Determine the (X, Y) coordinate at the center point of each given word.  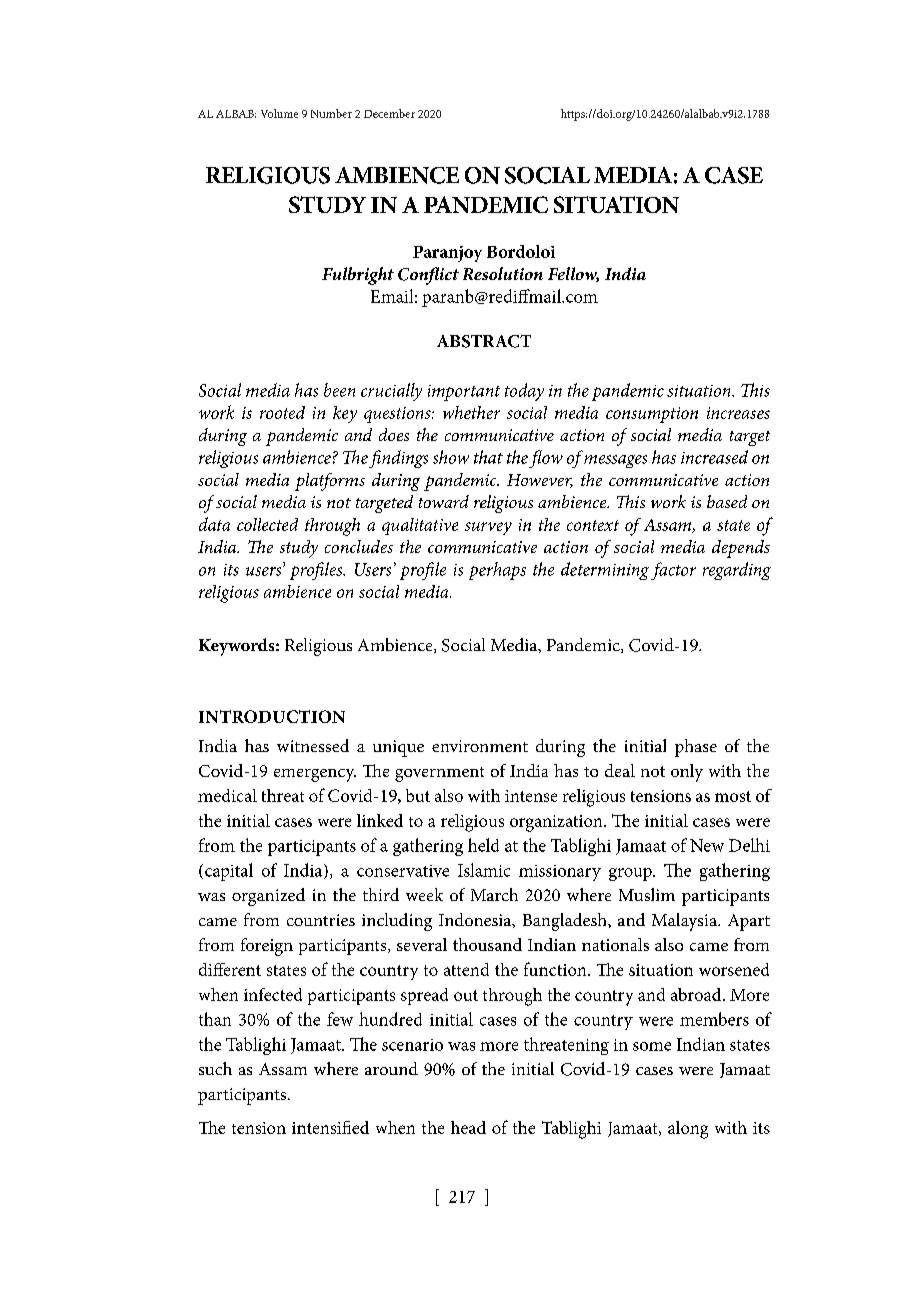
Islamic (484, 870)
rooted (282, 412)
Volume (279, 113)
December (389, 113)
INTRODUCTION (272, 716)
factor (673, 571)
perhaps (497, 571)
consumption (652, 415)
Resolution (503, 273)
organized (268, 897)
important (464, 393)
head (468, 1127)
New (707, 845)
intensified (330, 1127)
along (688, 1130)
